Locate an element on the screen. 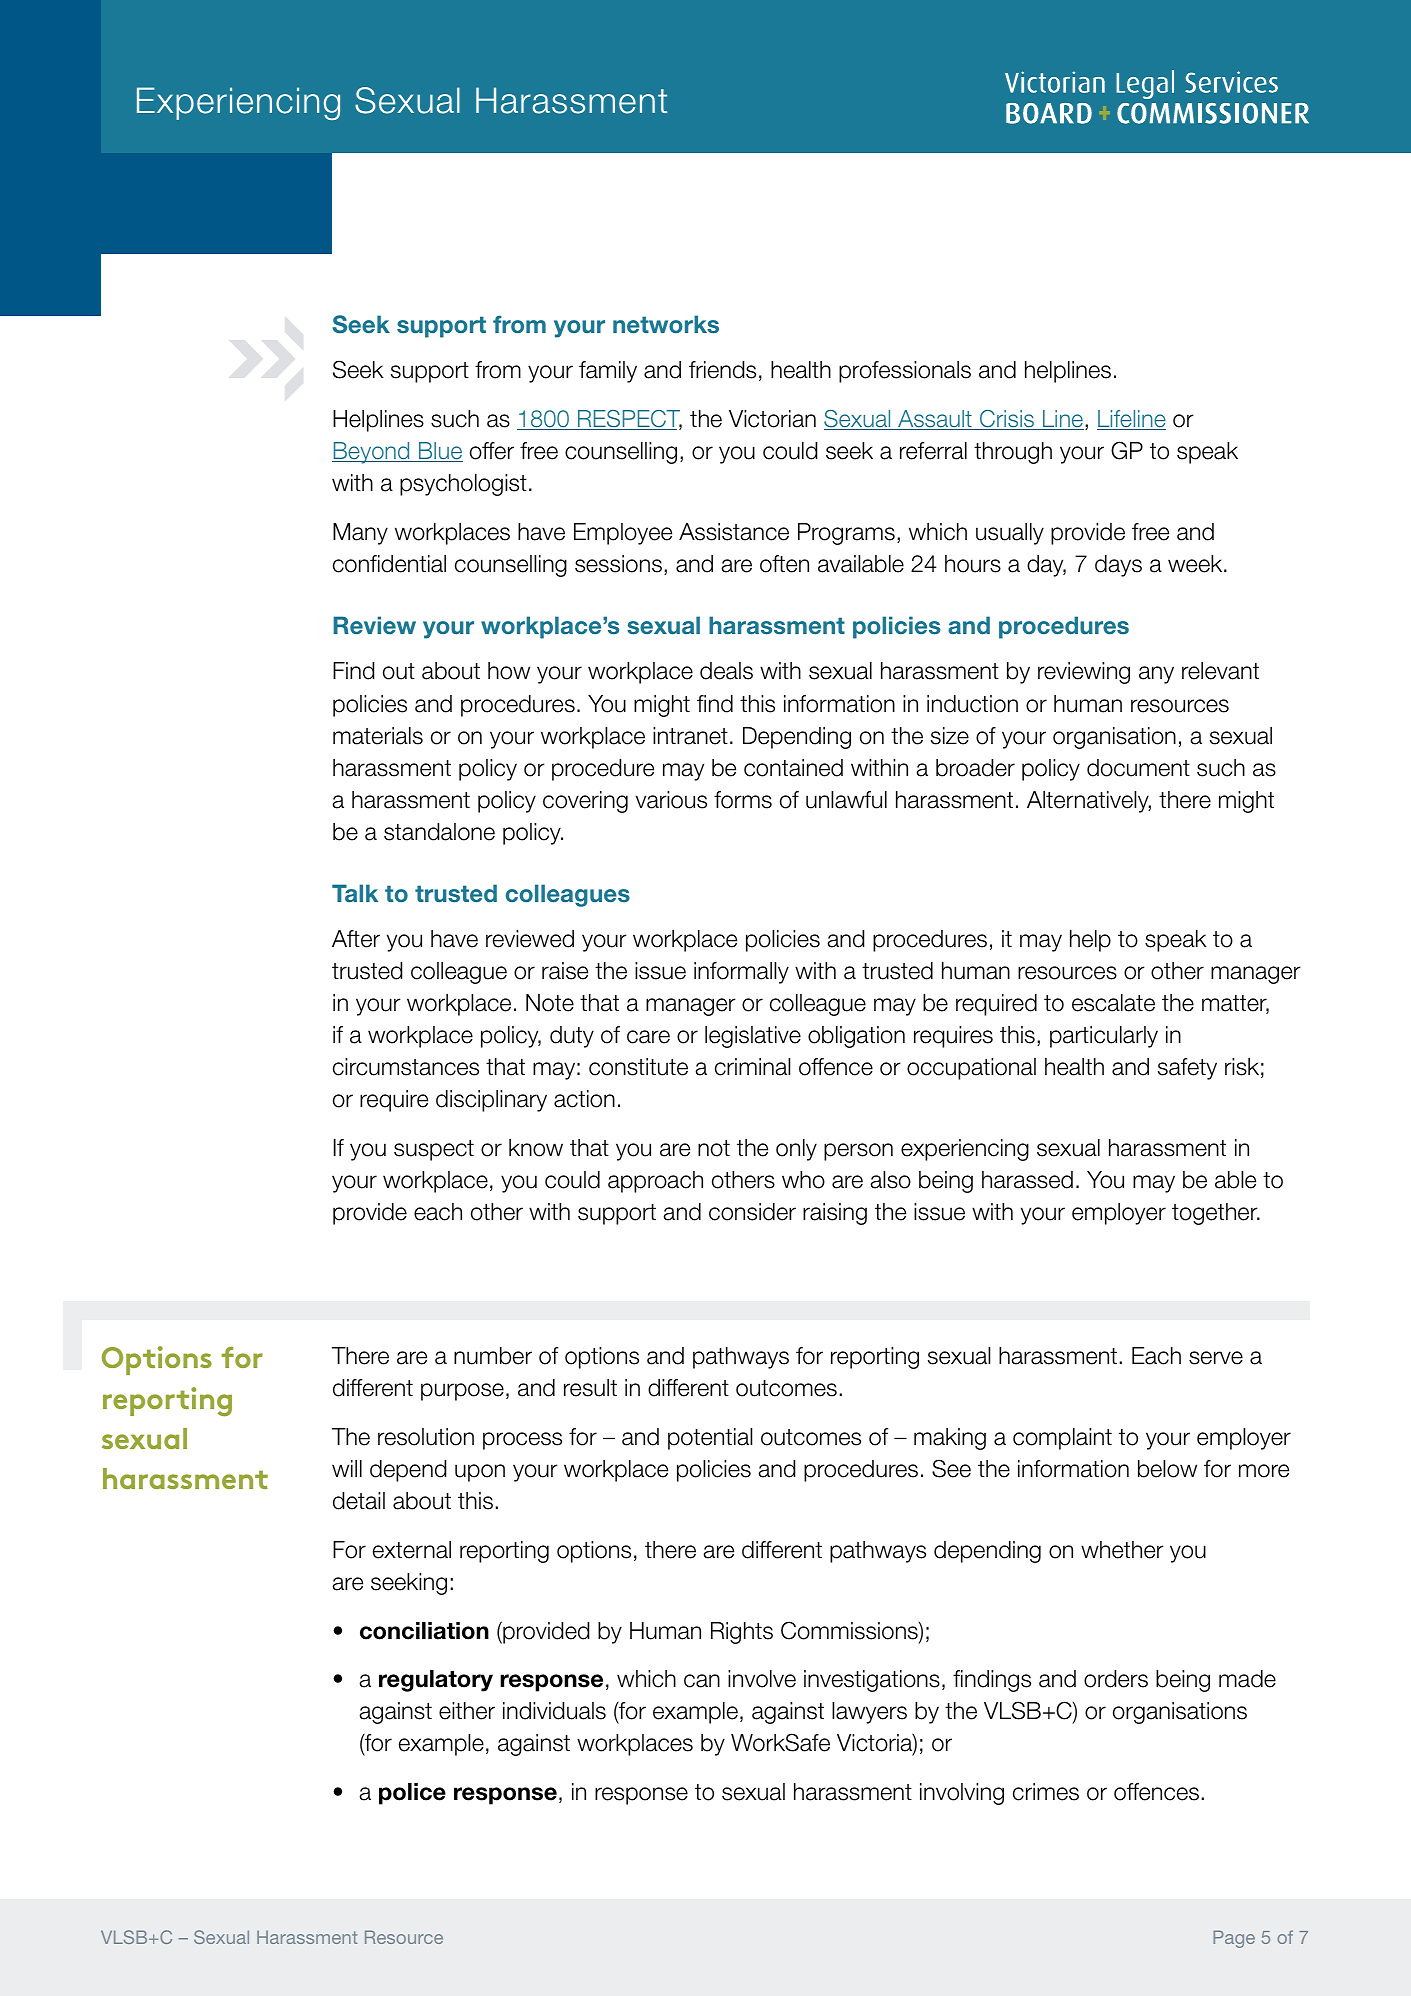 The height and width of the screenshot is (1996, 1411). Blue is located at coordinates (440, 452).
